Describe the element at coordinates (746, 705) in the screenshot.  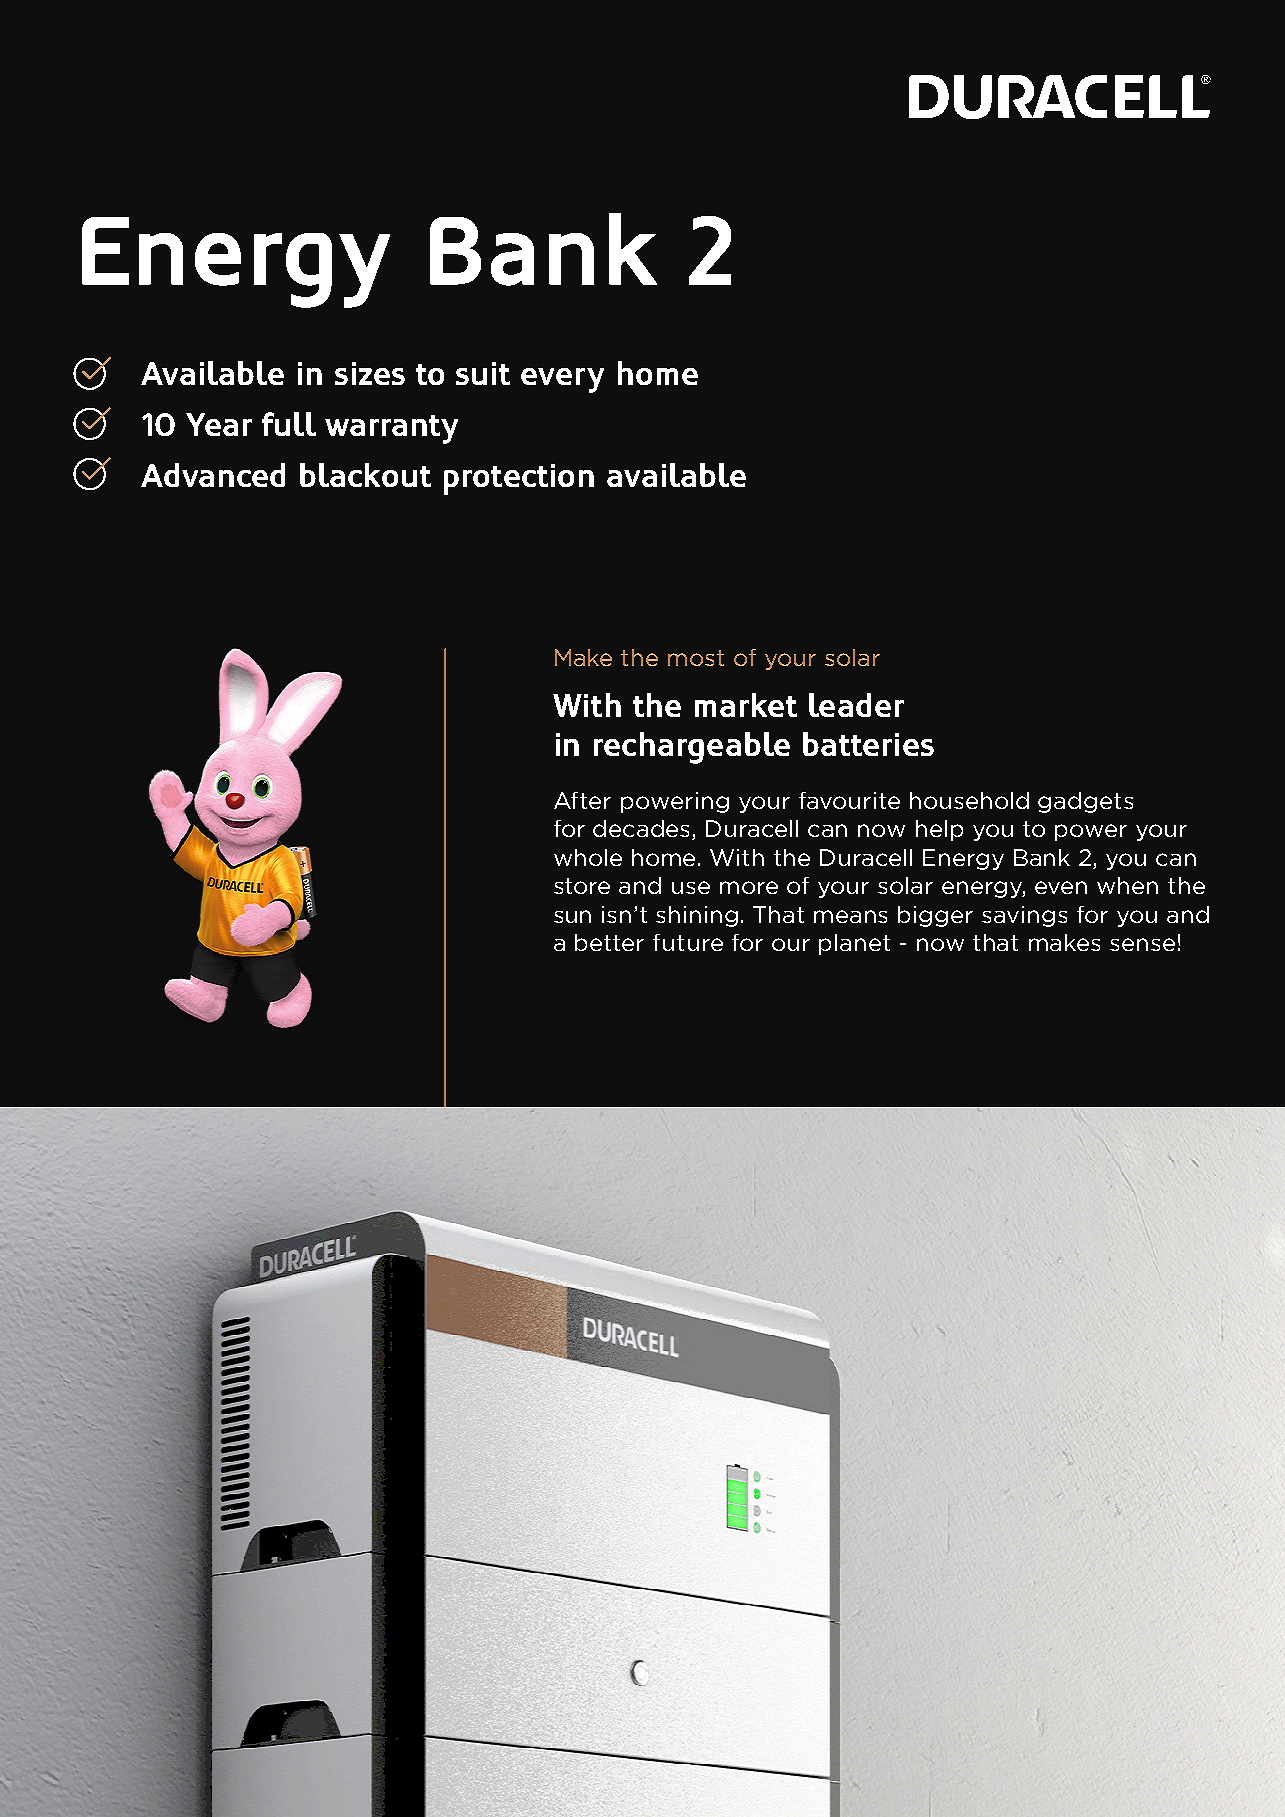
I see `market` at that location.
